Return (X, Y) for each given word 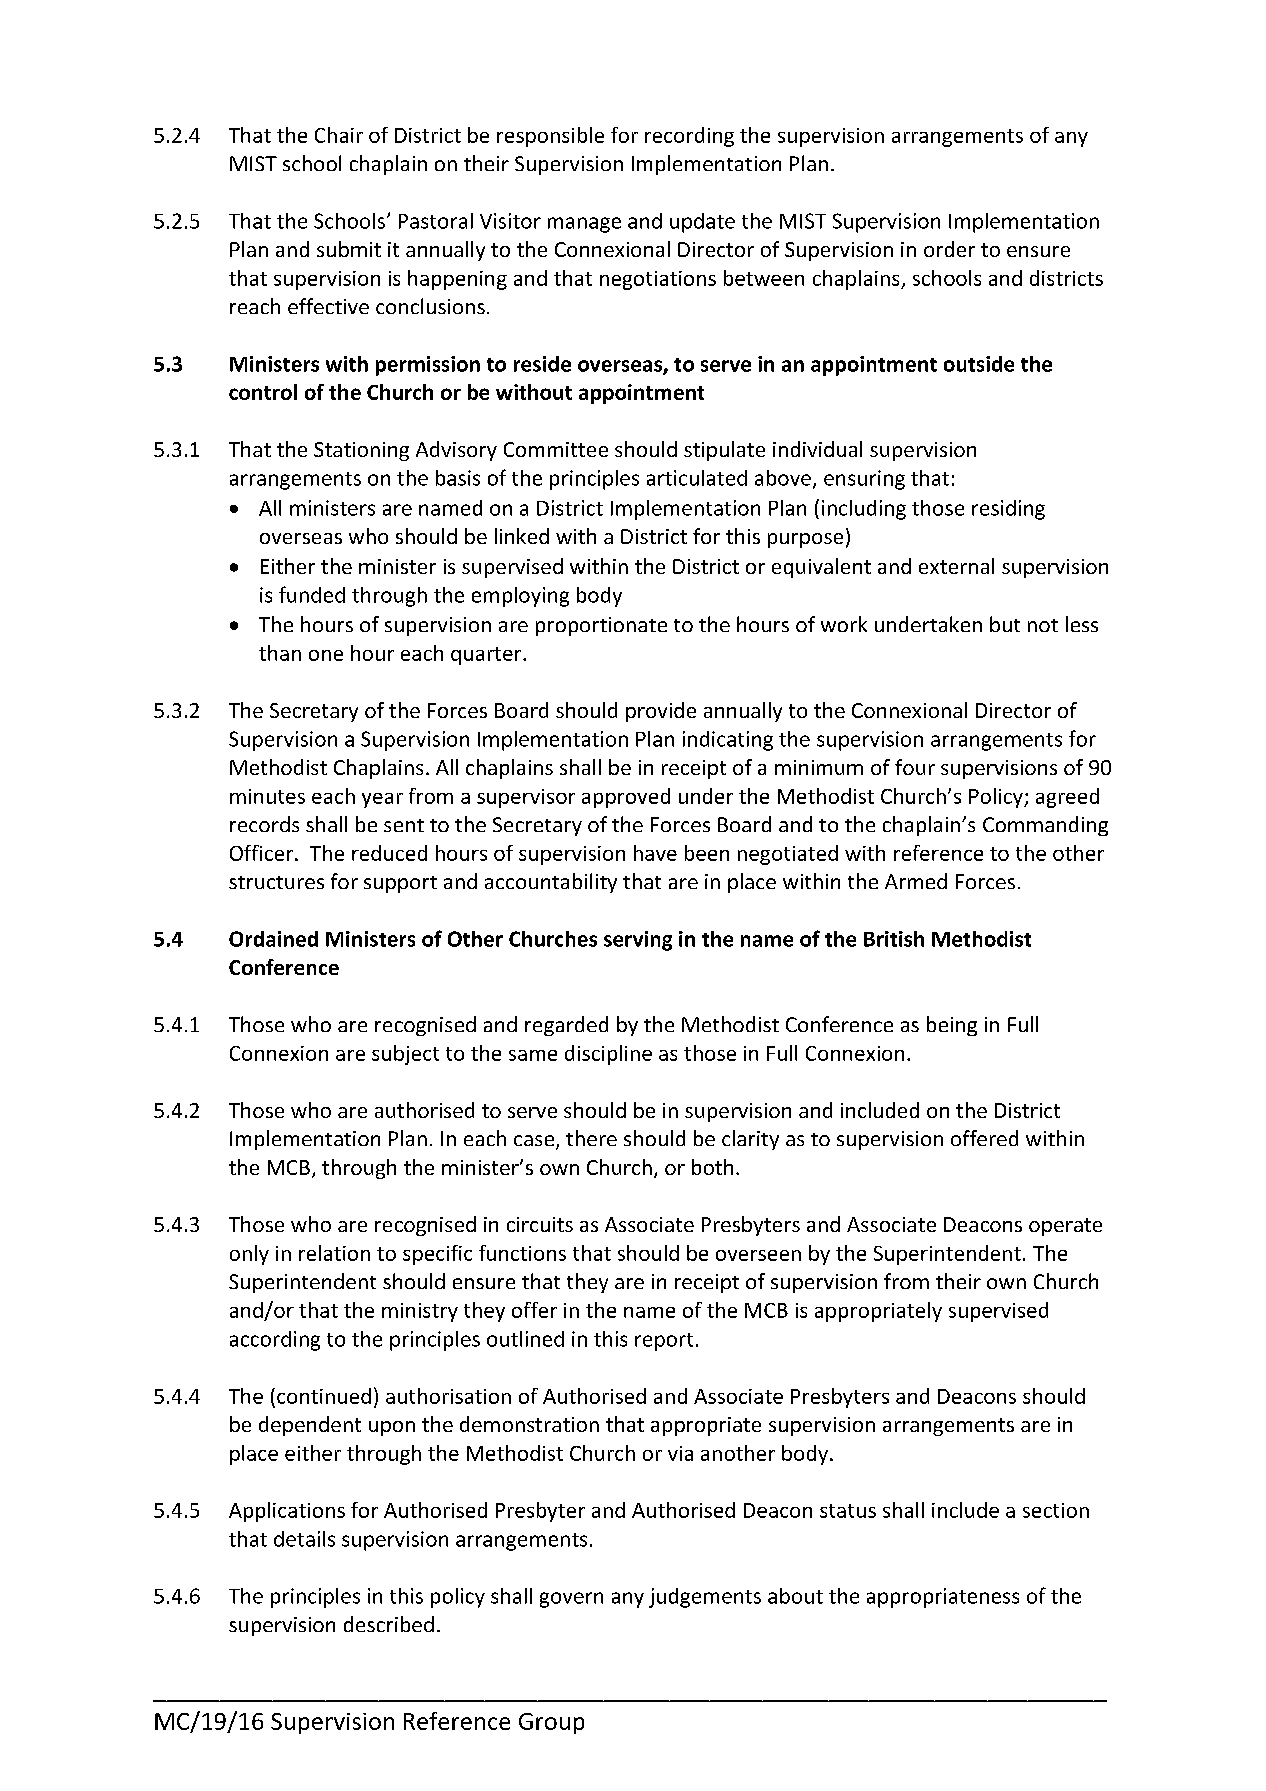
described (389, 1624)
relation (334, 1253)
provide (661, 712)
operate (1065, 1227)
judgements (705, 1598)
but (1005, 624)
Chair (339, 135)
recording (689, 137)
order (949, 249)
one (326, 655)
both (712, 1167)
